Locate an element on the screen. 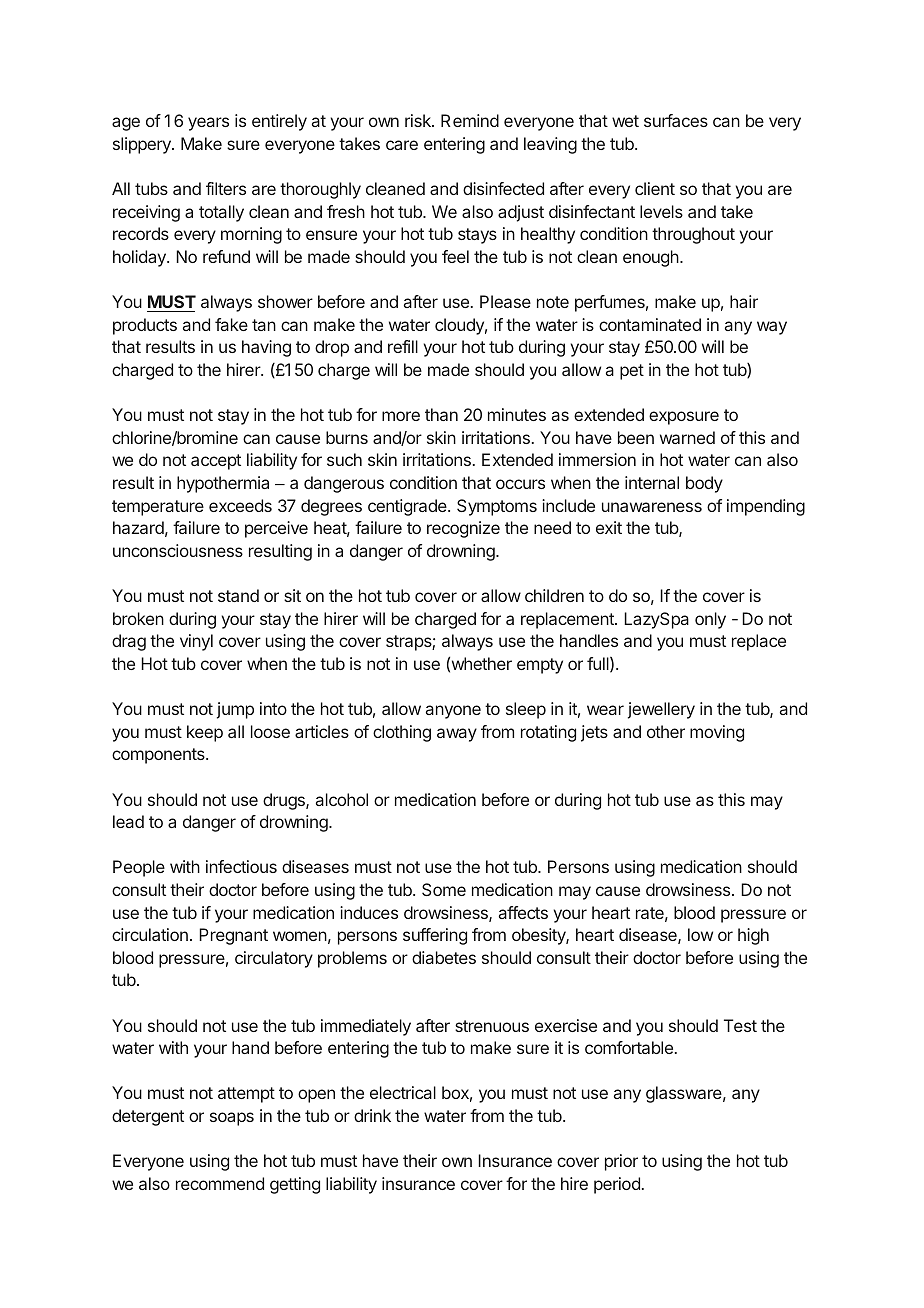 Image resolution: width=924 pixels, height=1308 pixels. surfaces is located at coordinates (676, 120).
